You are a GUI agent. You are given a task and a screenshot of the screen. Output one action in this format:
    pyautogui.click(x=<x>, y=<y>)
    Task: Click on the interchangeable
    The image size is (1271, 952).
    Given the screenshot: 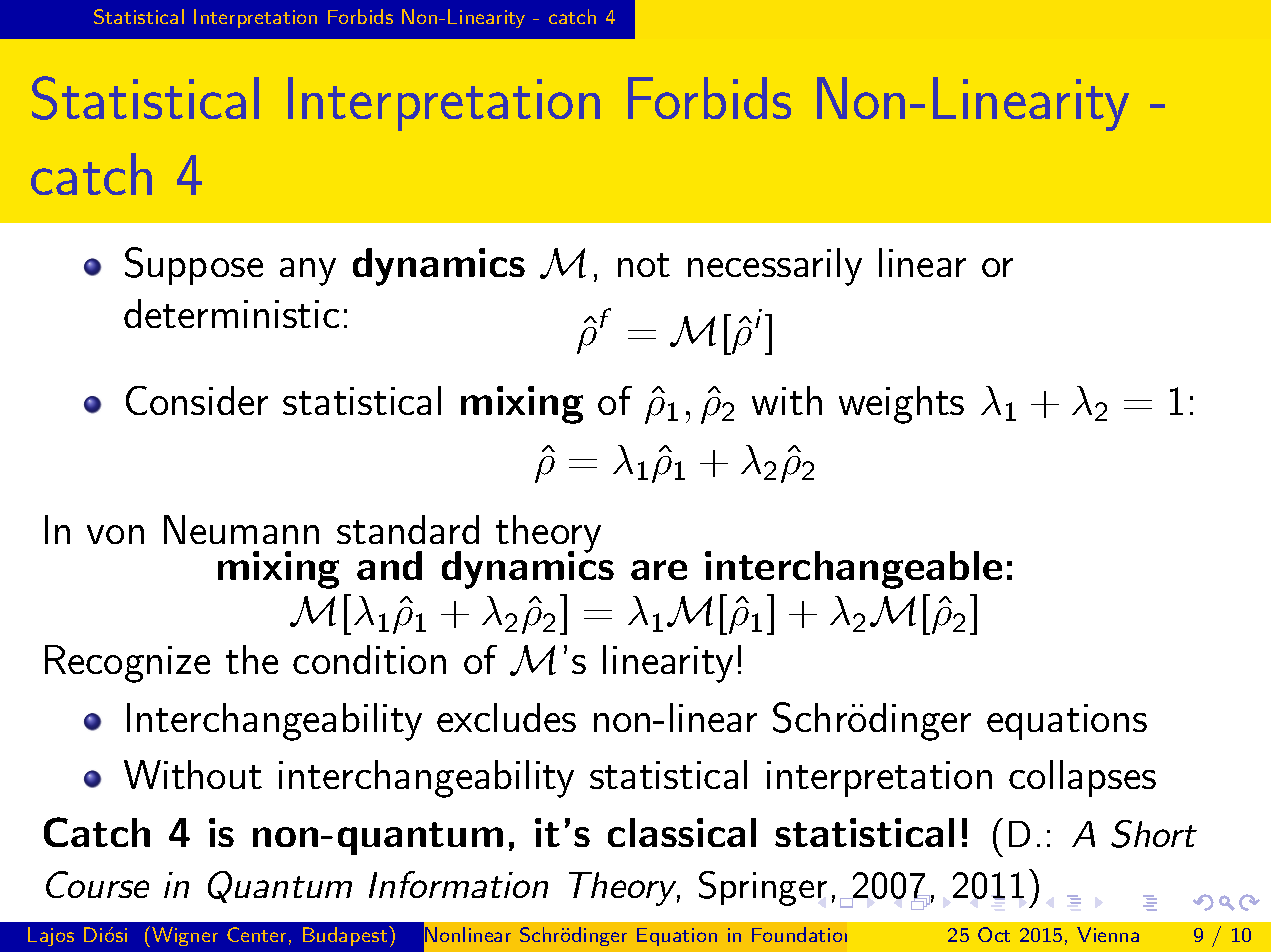 What is the action you would take?
    pyautogui.click(x=853, y=570)
